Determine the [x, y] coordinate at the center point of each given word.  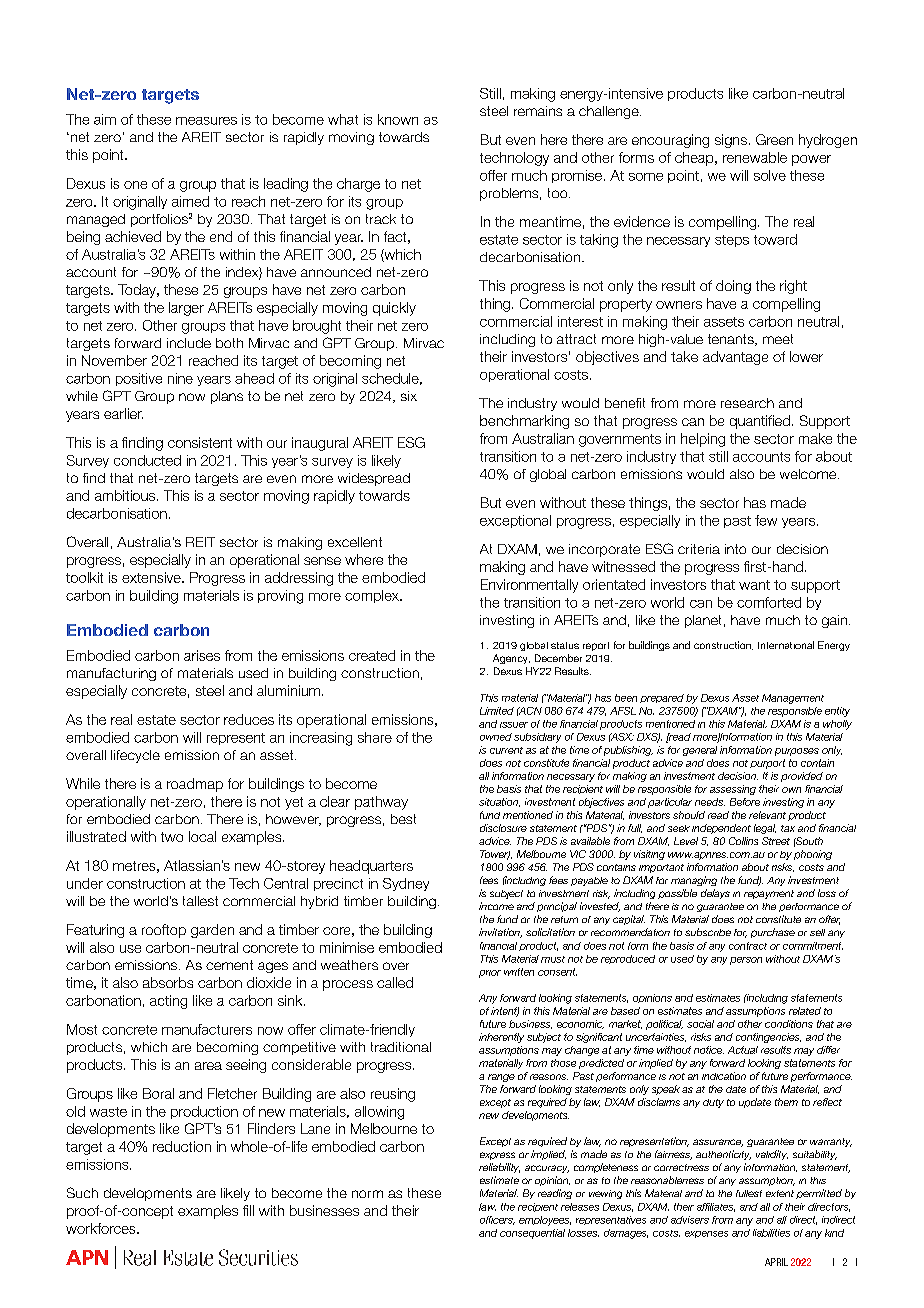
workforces [102, 1228]
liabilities [771, 1233]
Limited [497, 711]
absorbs [168, 982]
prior [490, 974]
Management [793, 699]
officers [497, 1220]
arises [202, 655]
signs [731, 141]
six [409, 396]
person [746, 961]
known [398, 119]
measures [206, 121]
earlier [123, 413]
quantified [760, 422]
